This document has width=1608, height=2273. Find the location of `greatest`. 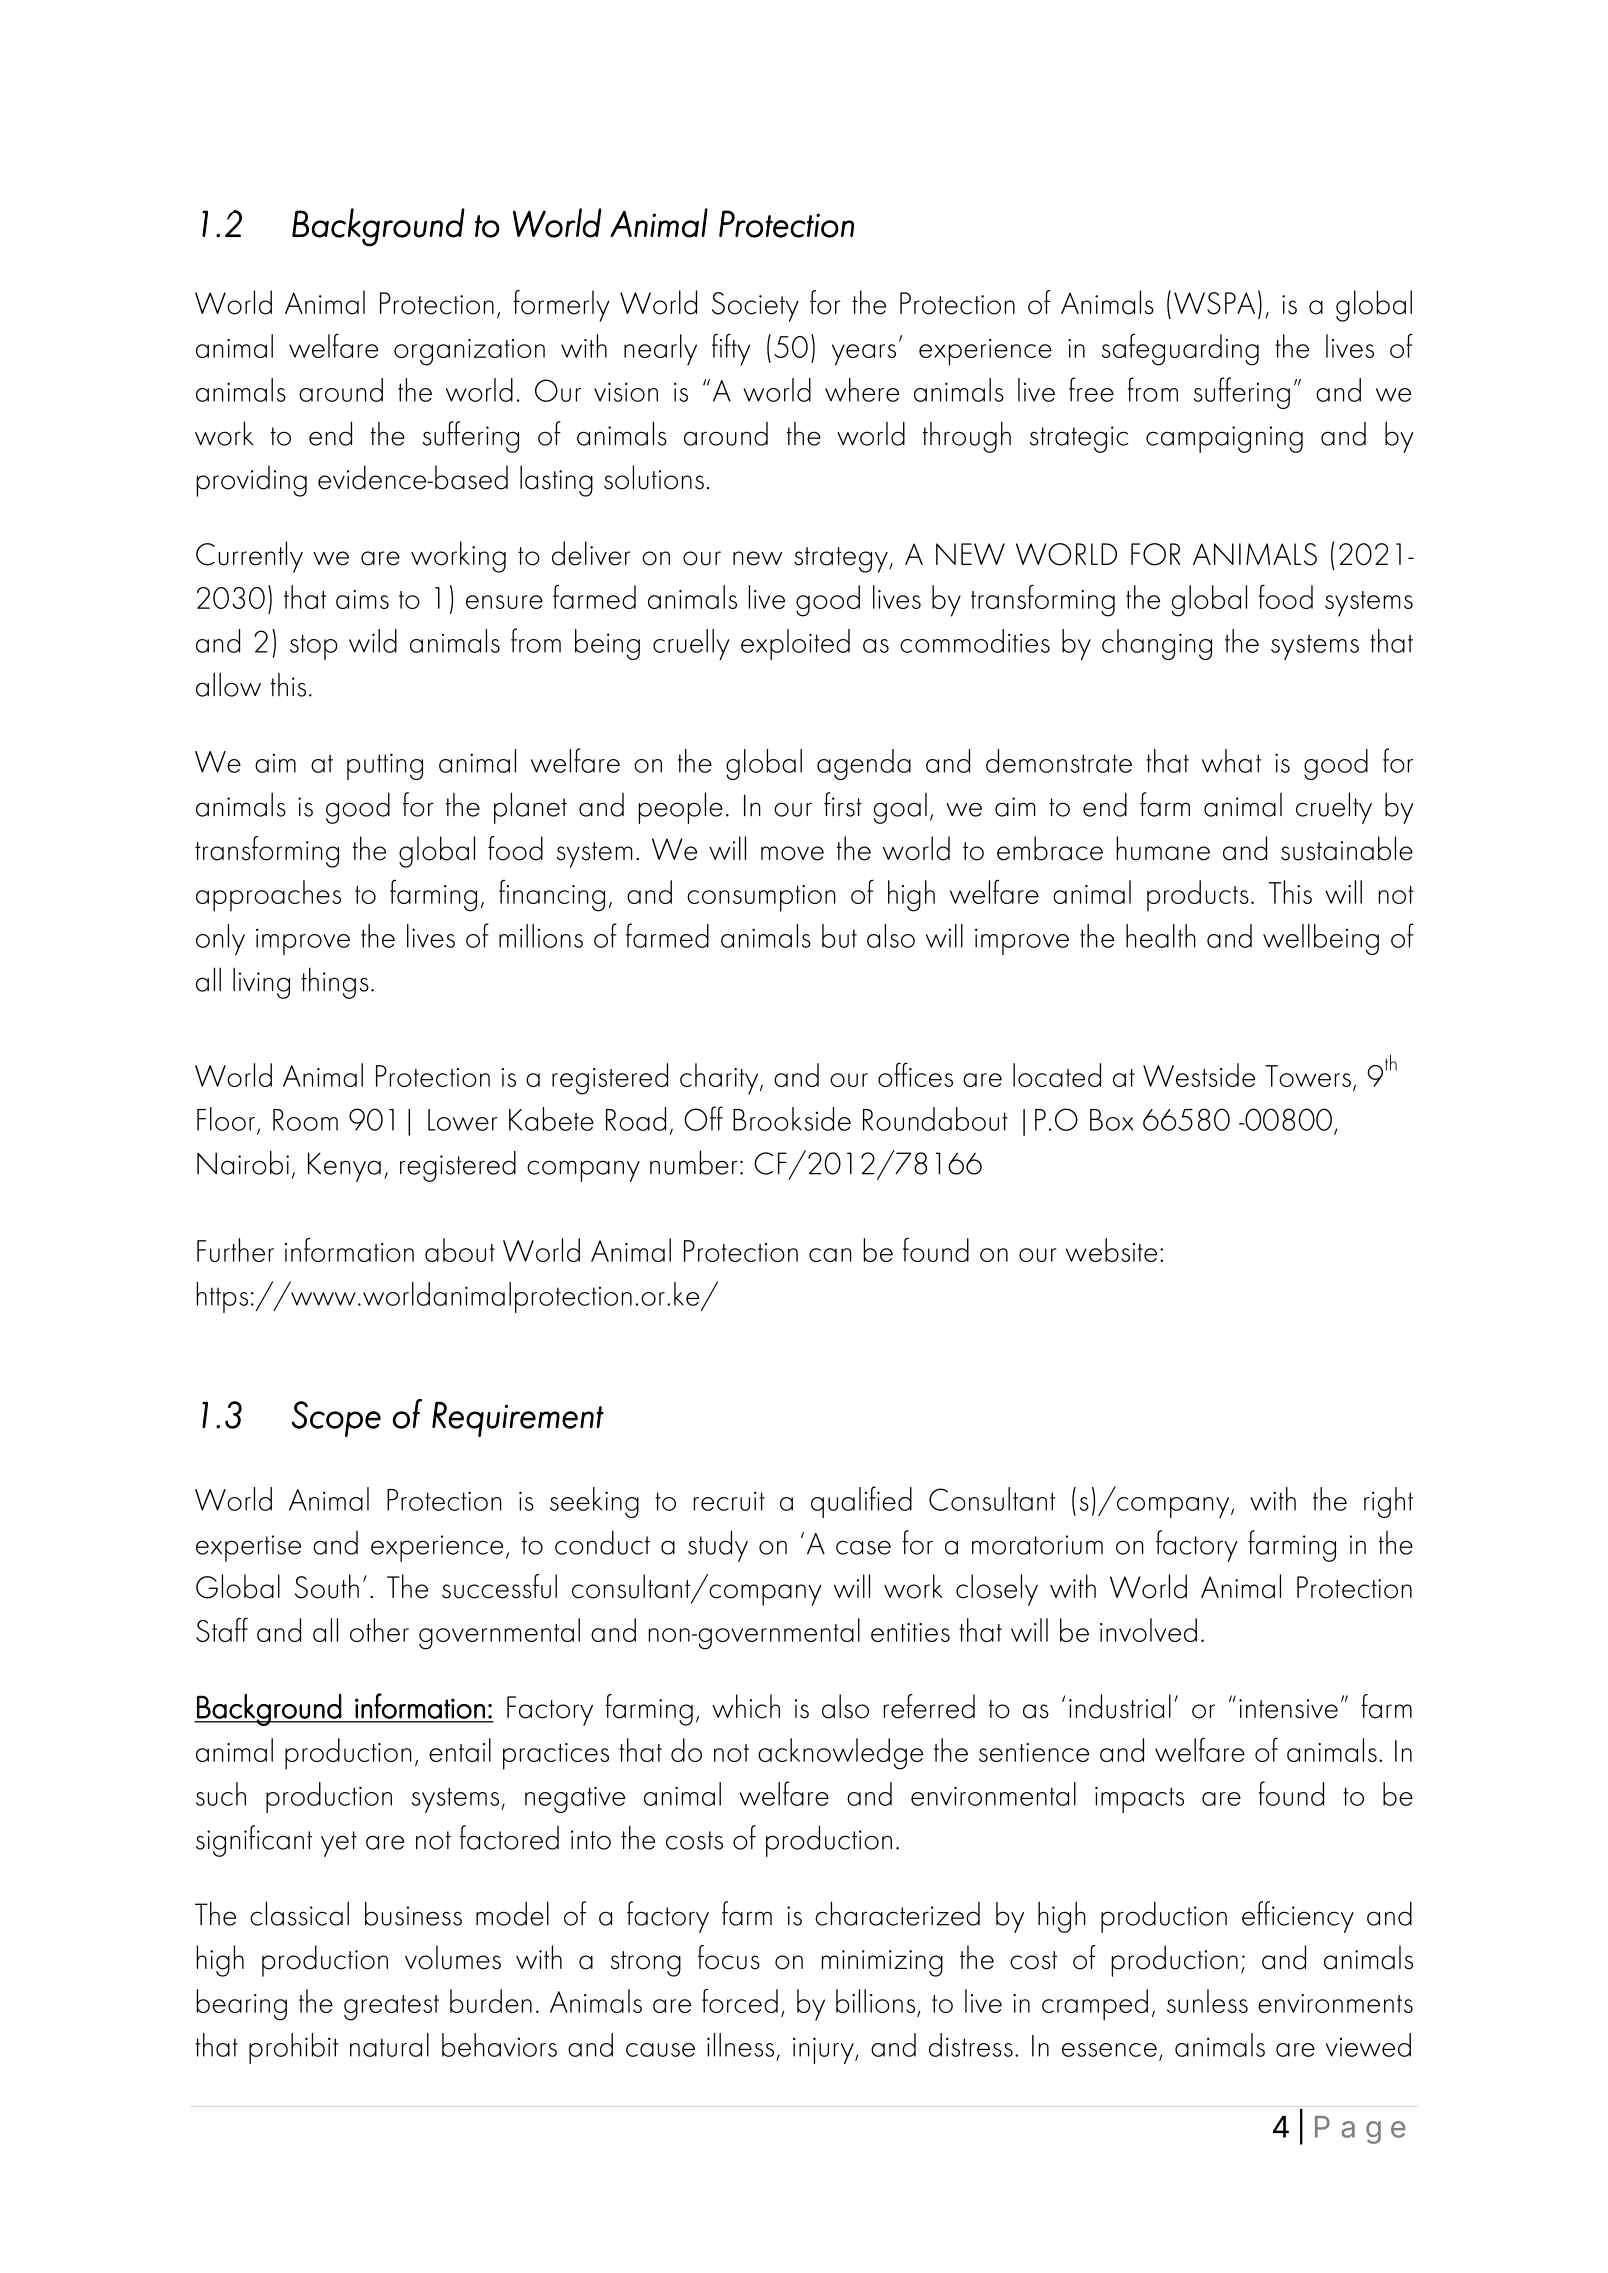

greatest is located at coordinates (391, 2008).
